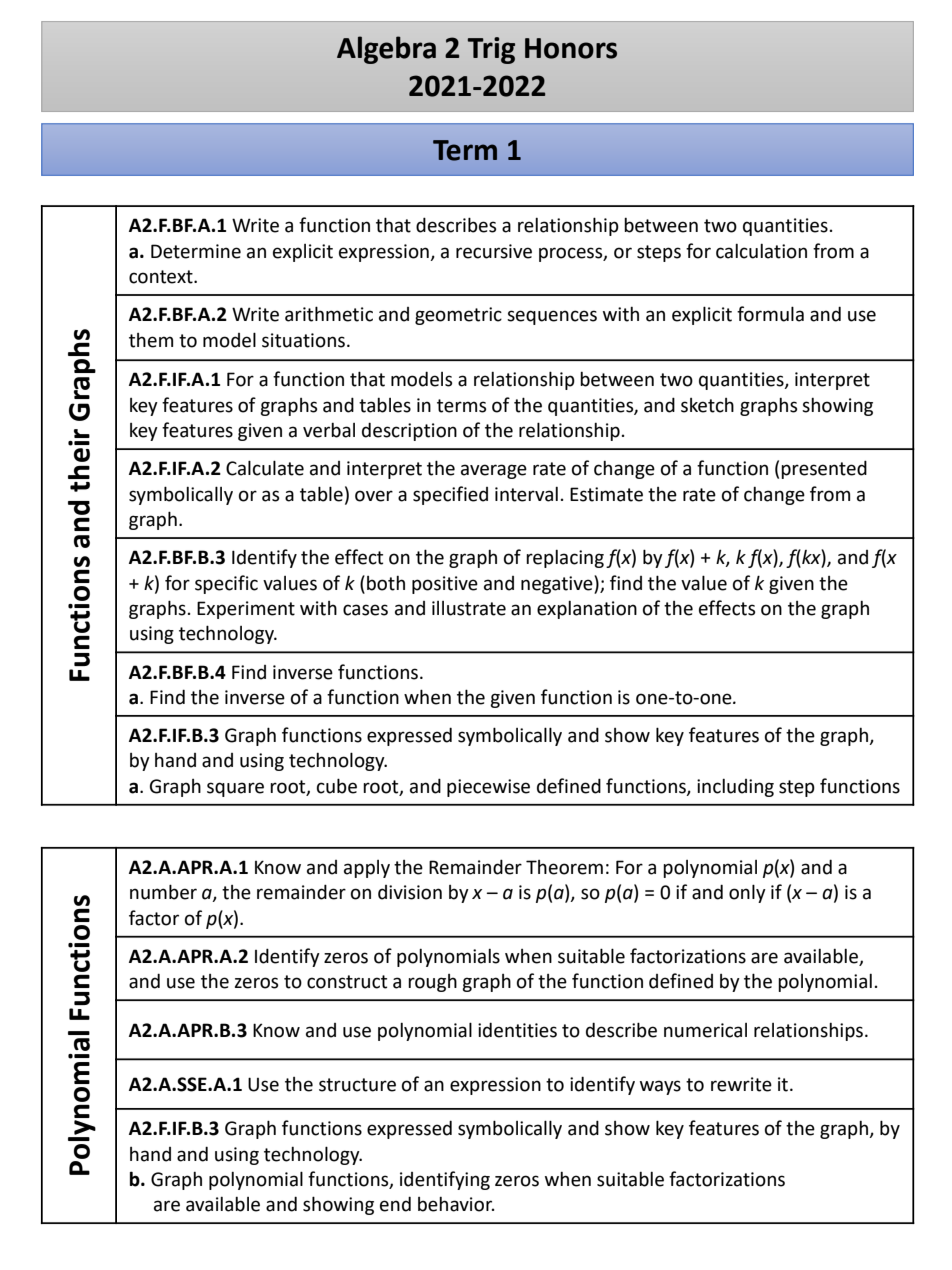  What do you see at coordinates (491, 50) in the screenshot?
I see `Trig` at bounding box center [491, 50].
